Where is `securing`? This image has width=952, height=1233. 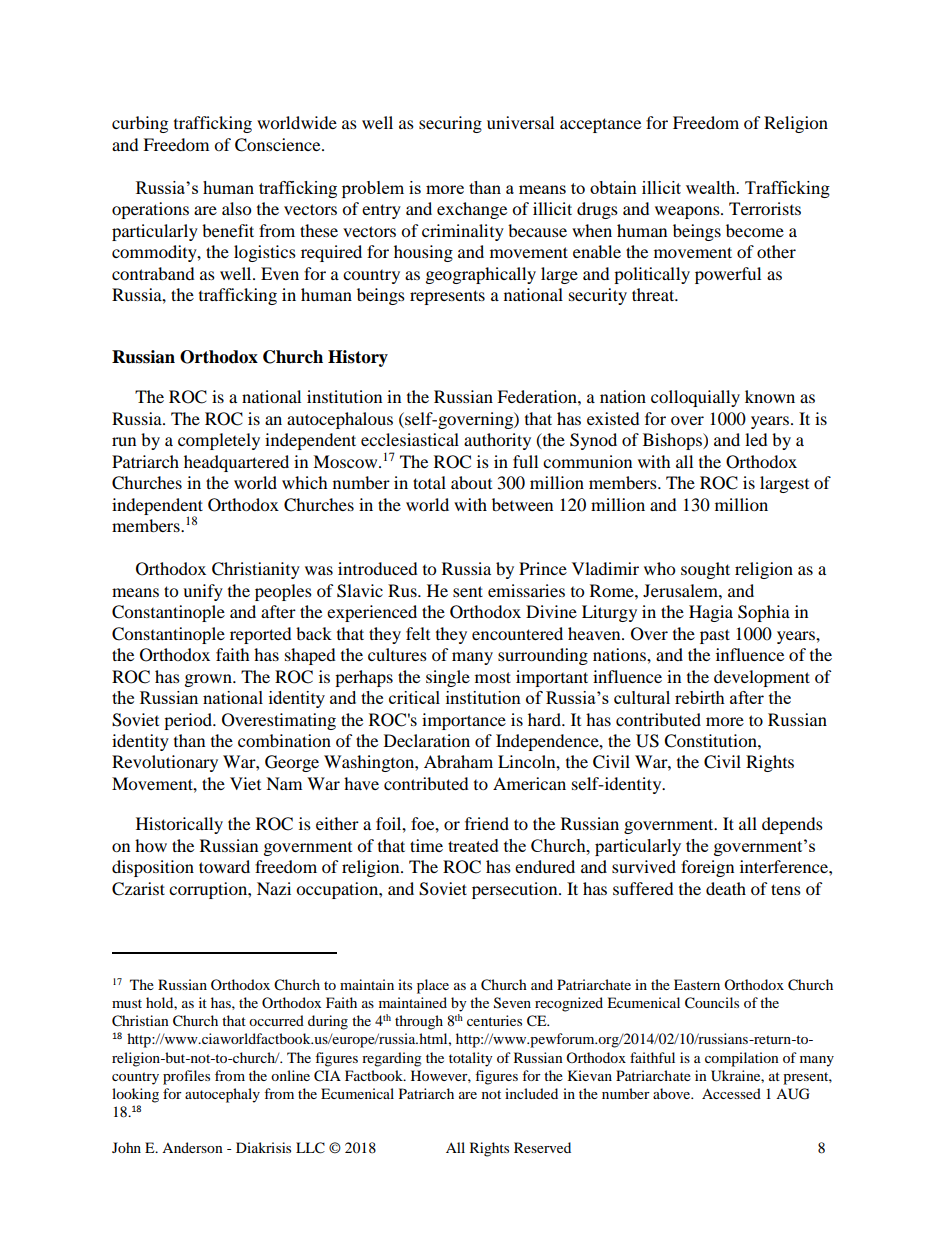 securing is located at coordinates (450, 124).
